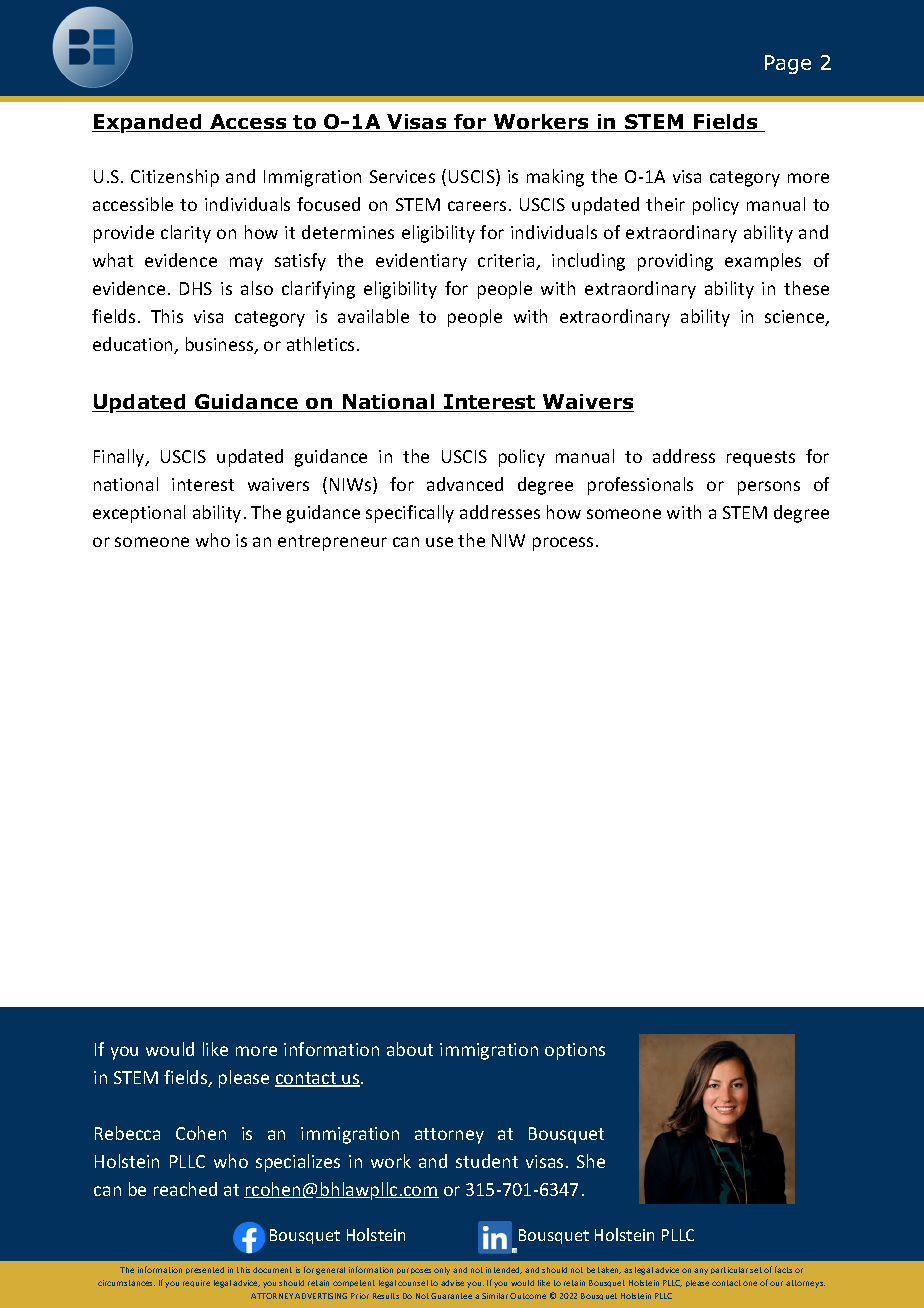 This document has width=924, height=1308. Describe the element at coordinates (148, 123) in the document. I see `Expanded` at that location.
